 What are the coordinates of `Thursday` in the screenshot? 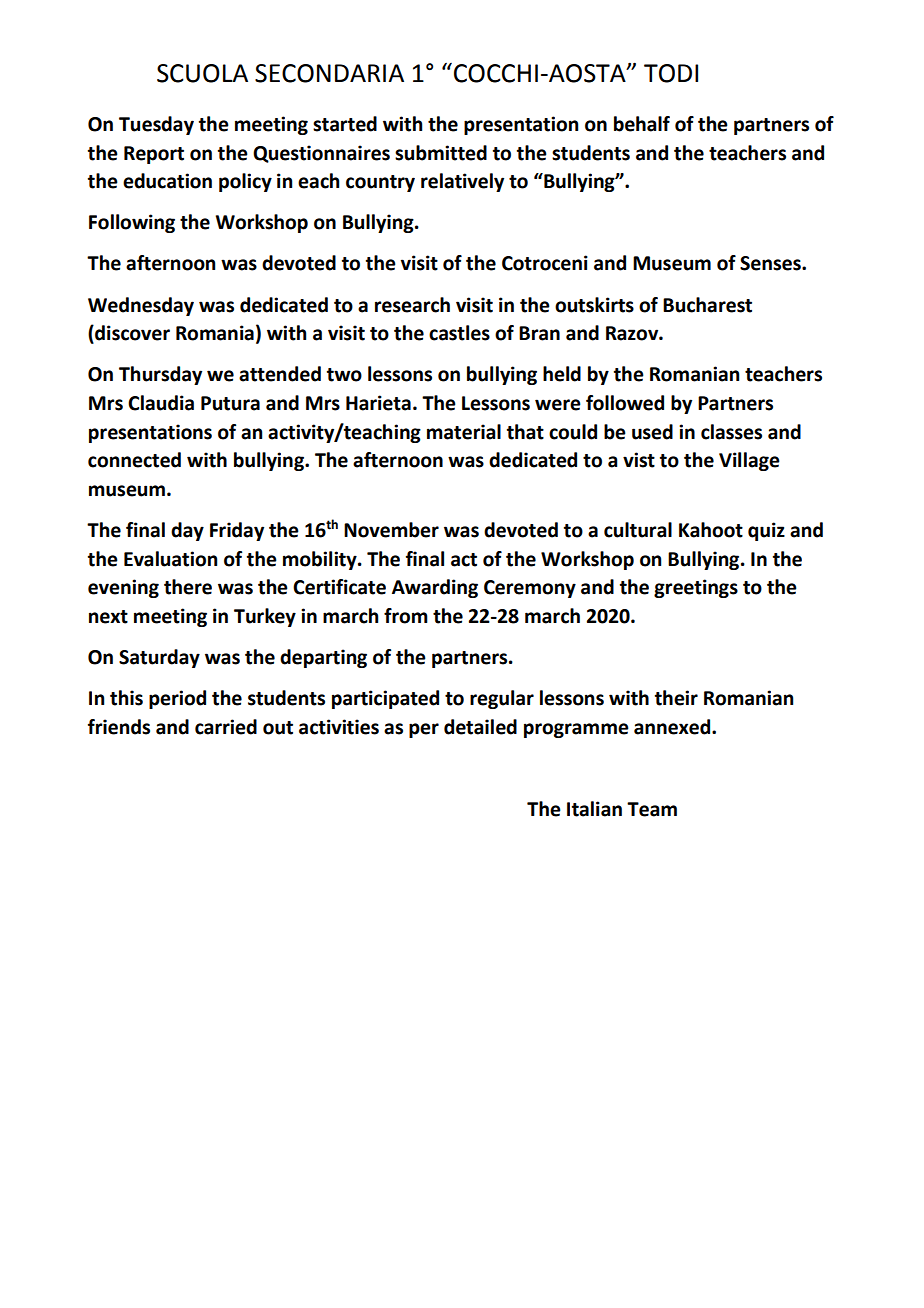 It's located at (160, 375).
